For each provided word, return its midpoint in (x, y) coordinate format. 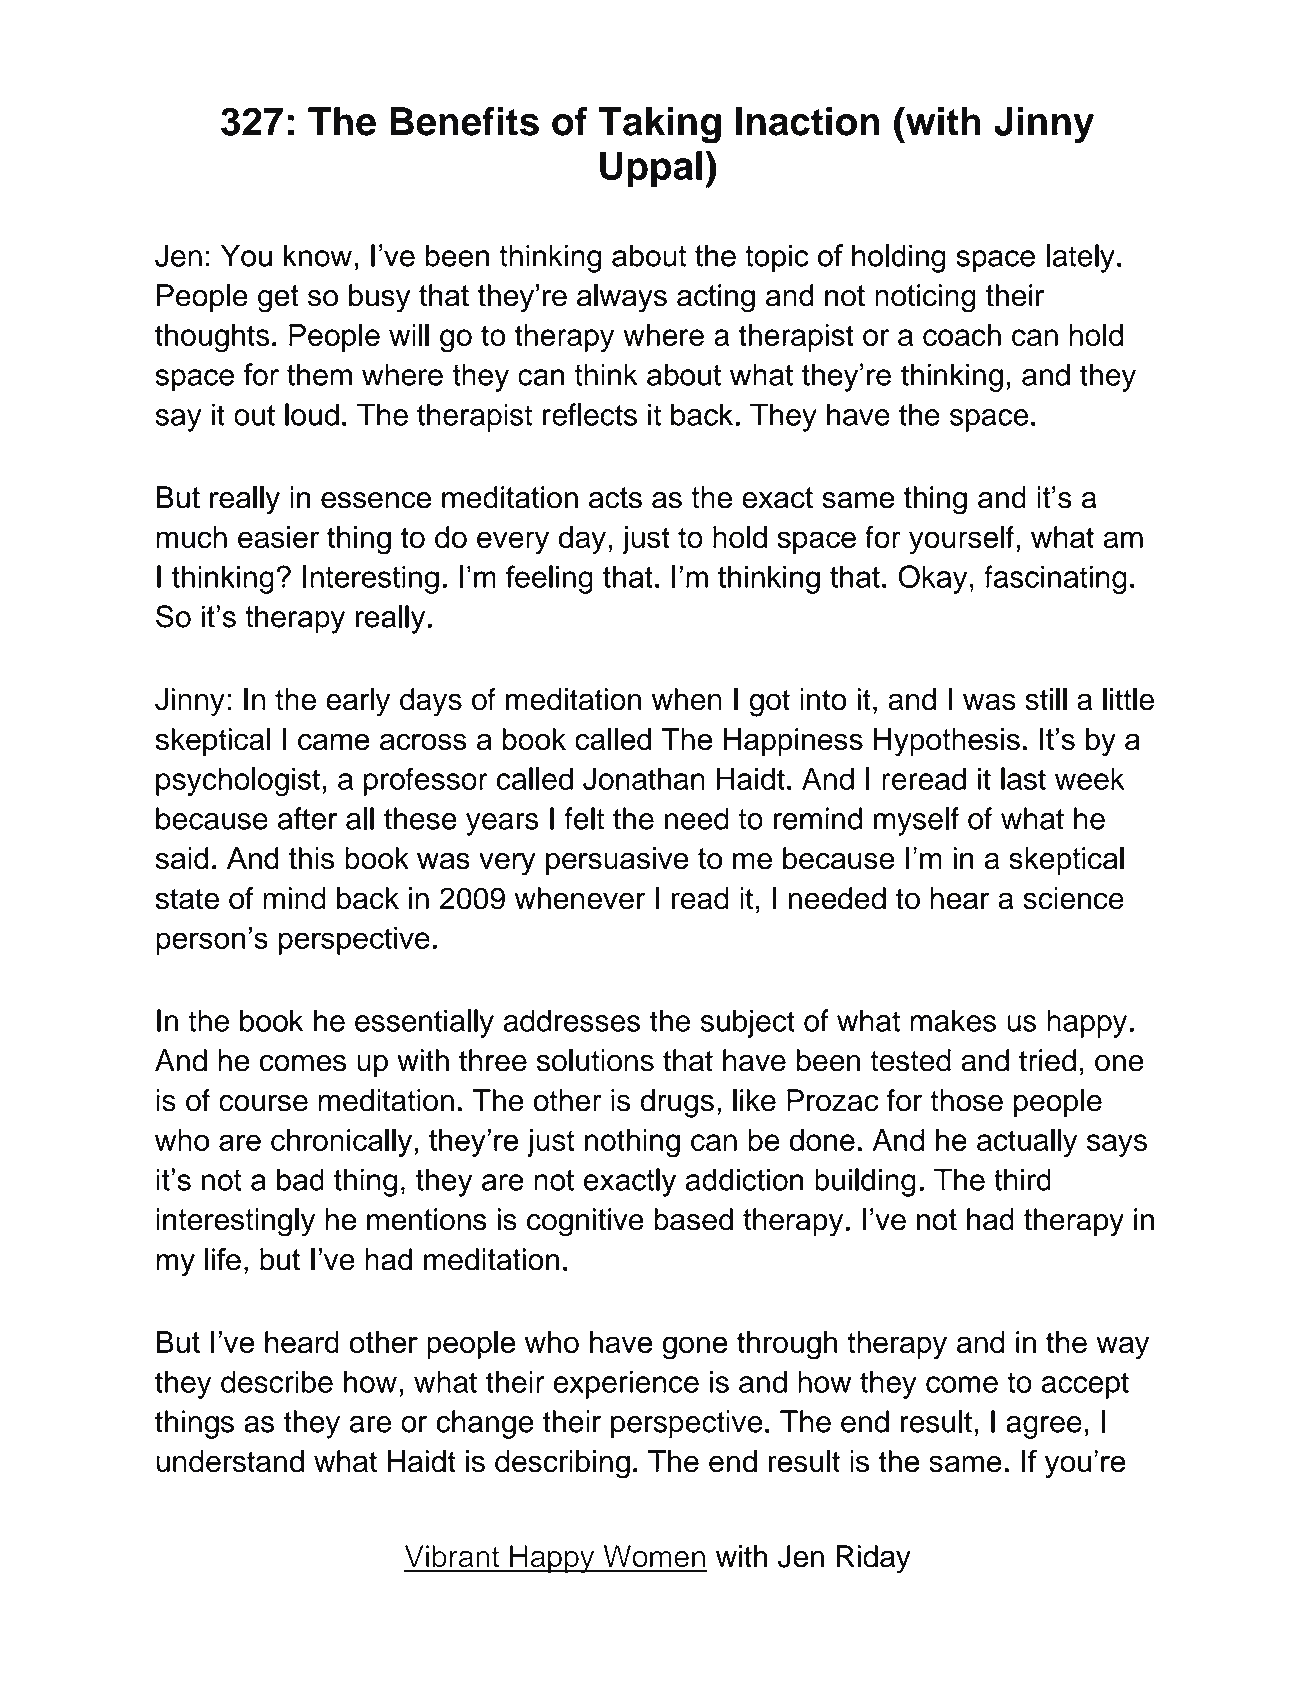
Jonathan (644, 779)
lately (1081, 258)
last (1023, 778)
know (318, 255)
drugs (677, 1103)
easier (278, 537)
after (307, 818)
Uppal (651, 169)
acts (615, 498)
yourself (961, 540)
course (263, 1103)
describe (277, 1381)
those (966, 1100)
